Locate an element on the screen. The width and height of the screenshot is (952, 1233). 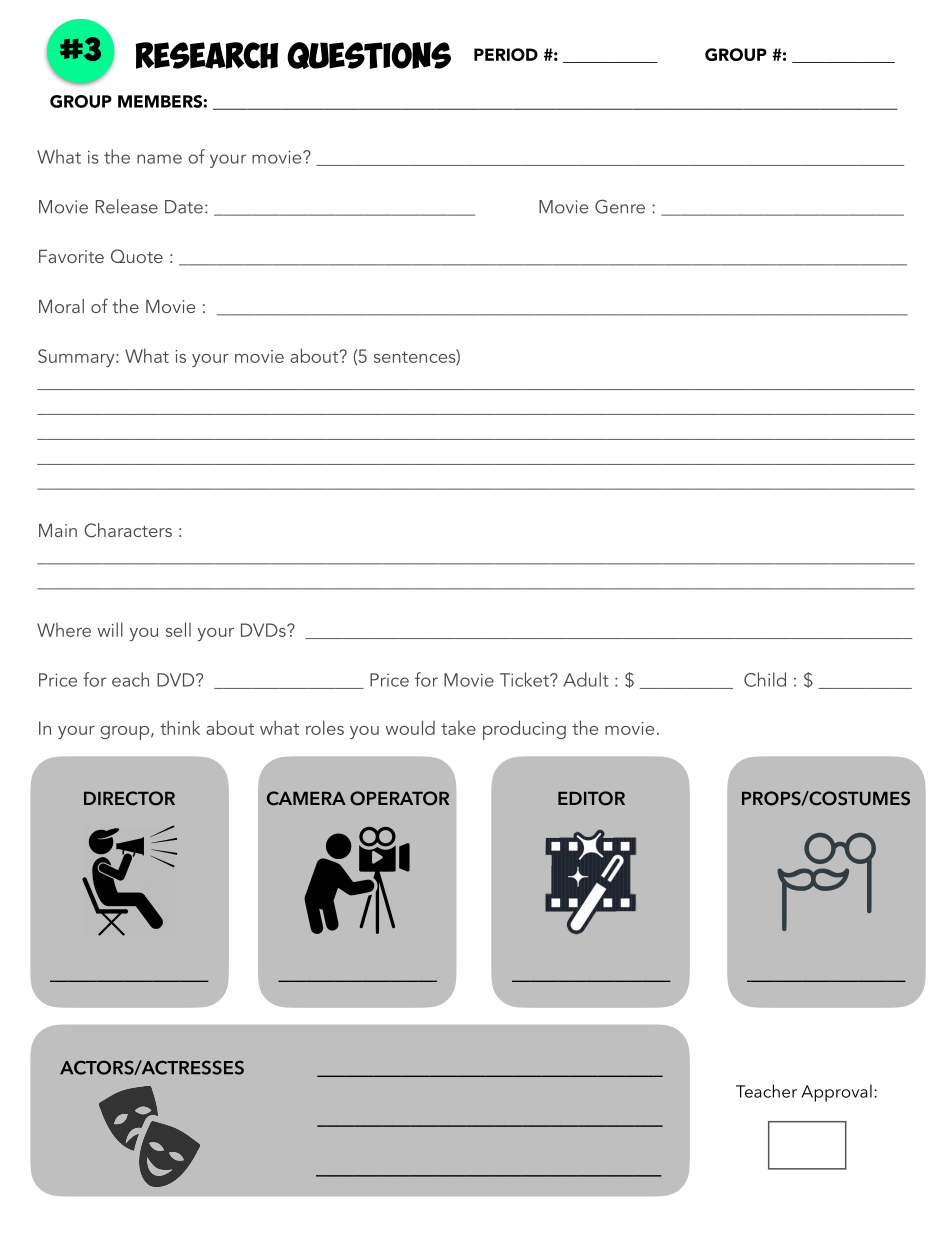
Characters is located at coordinates (128, 530).
